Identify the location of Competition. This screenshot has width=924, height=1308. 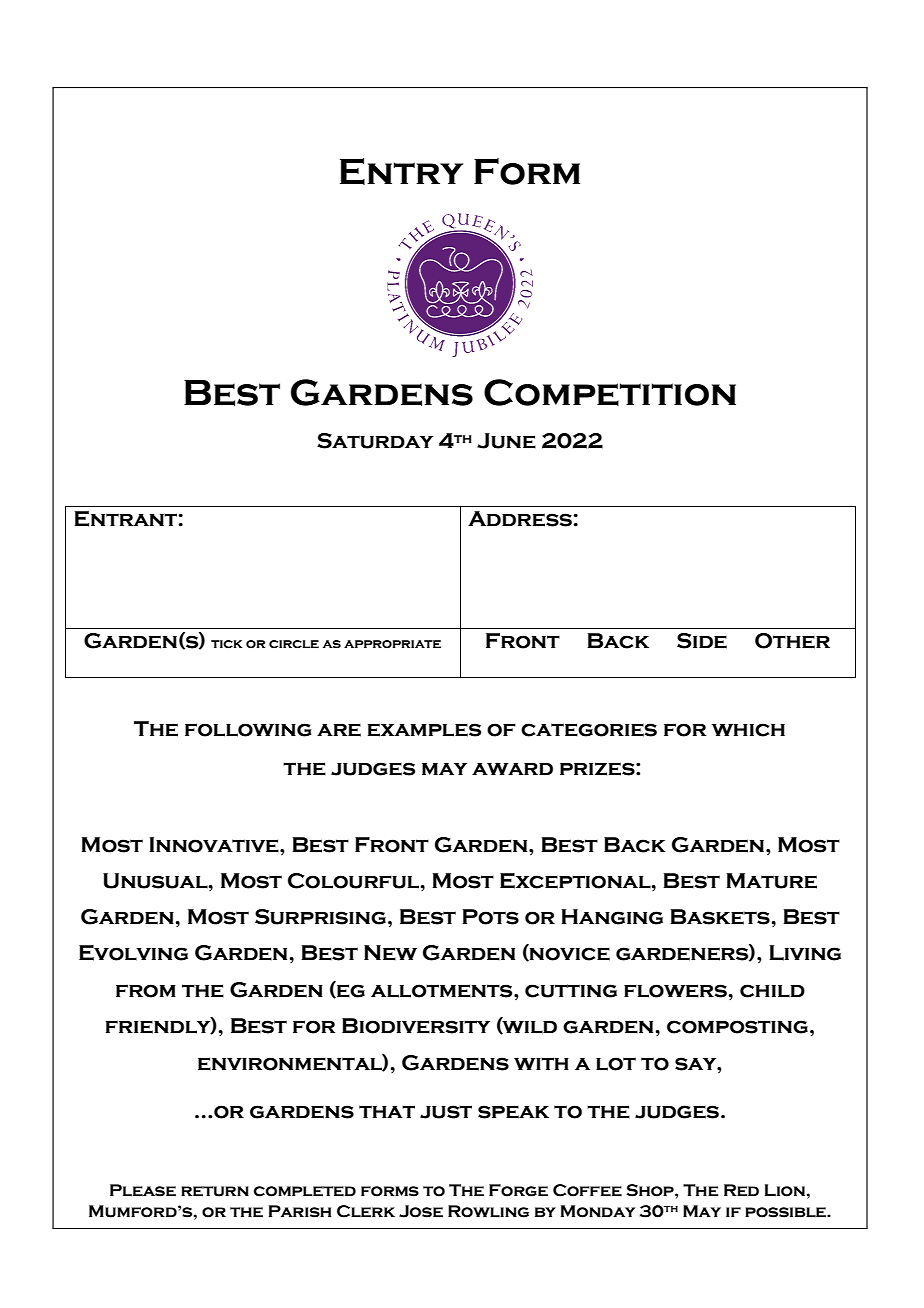
(610, 392).
